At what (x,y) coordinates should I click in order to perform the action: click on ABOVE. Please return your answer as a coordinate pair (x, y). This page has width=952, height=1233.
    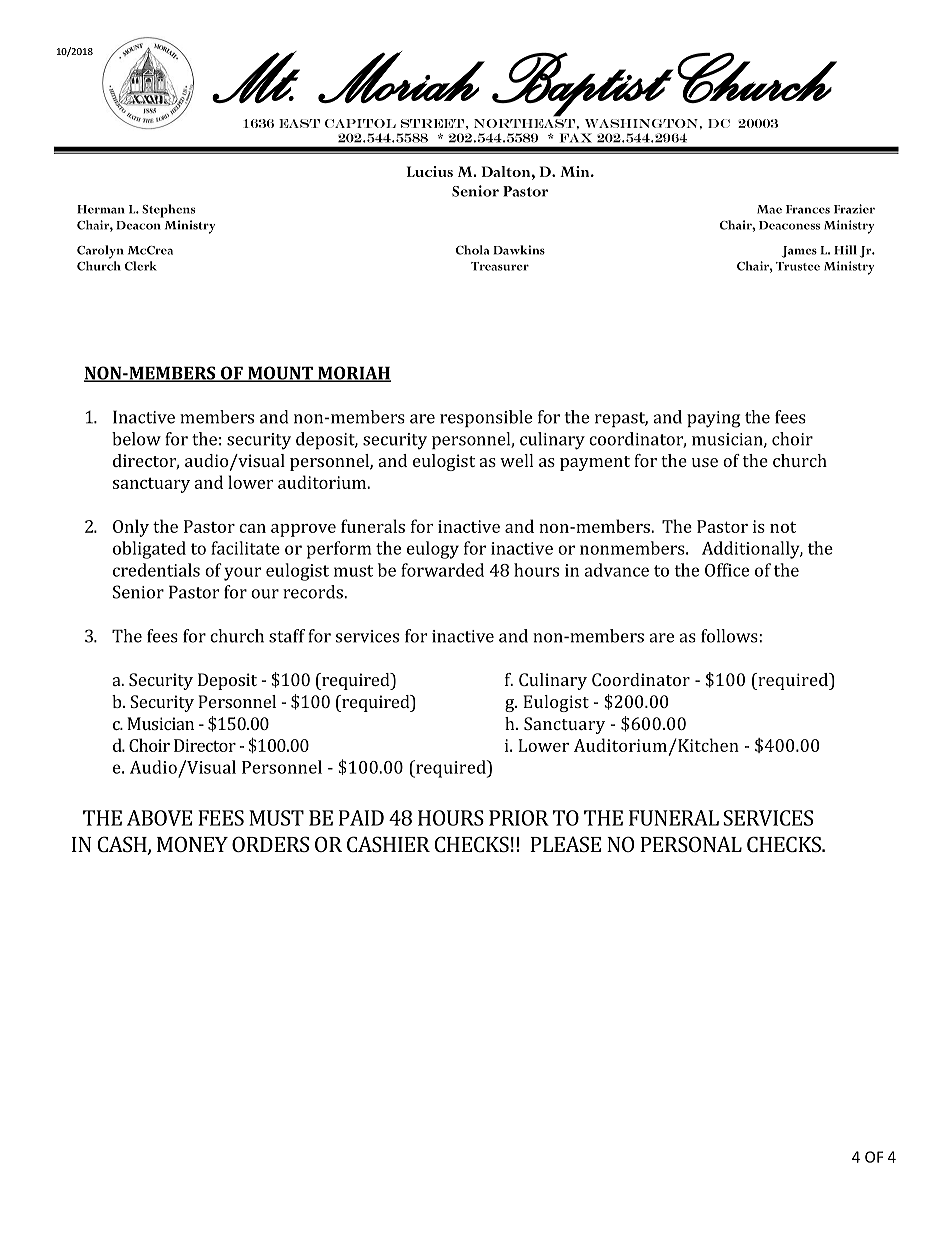
    Looking at the image, I should click on (159, 818).
